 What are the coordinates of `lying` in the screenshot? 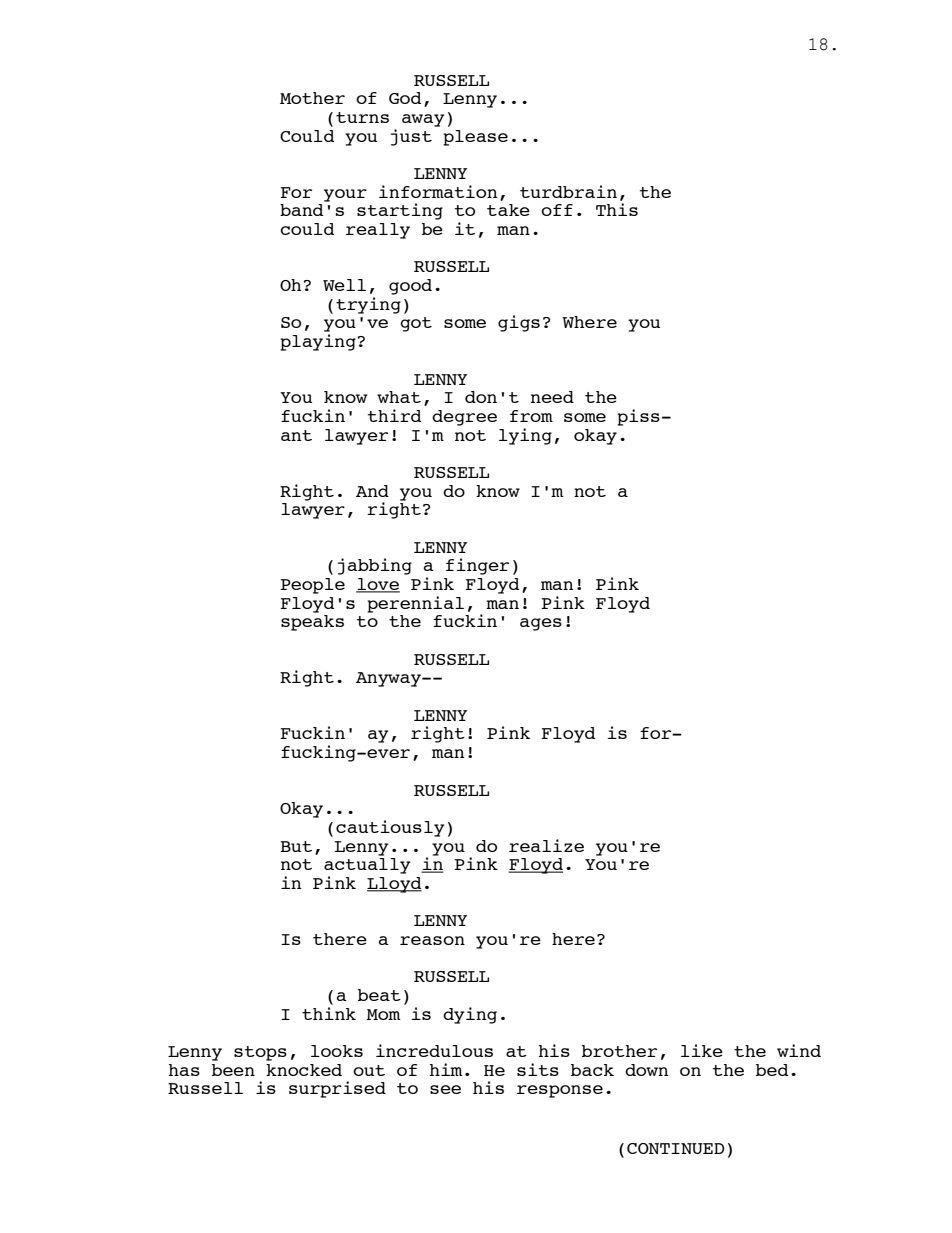 It's located at (525, 436).
